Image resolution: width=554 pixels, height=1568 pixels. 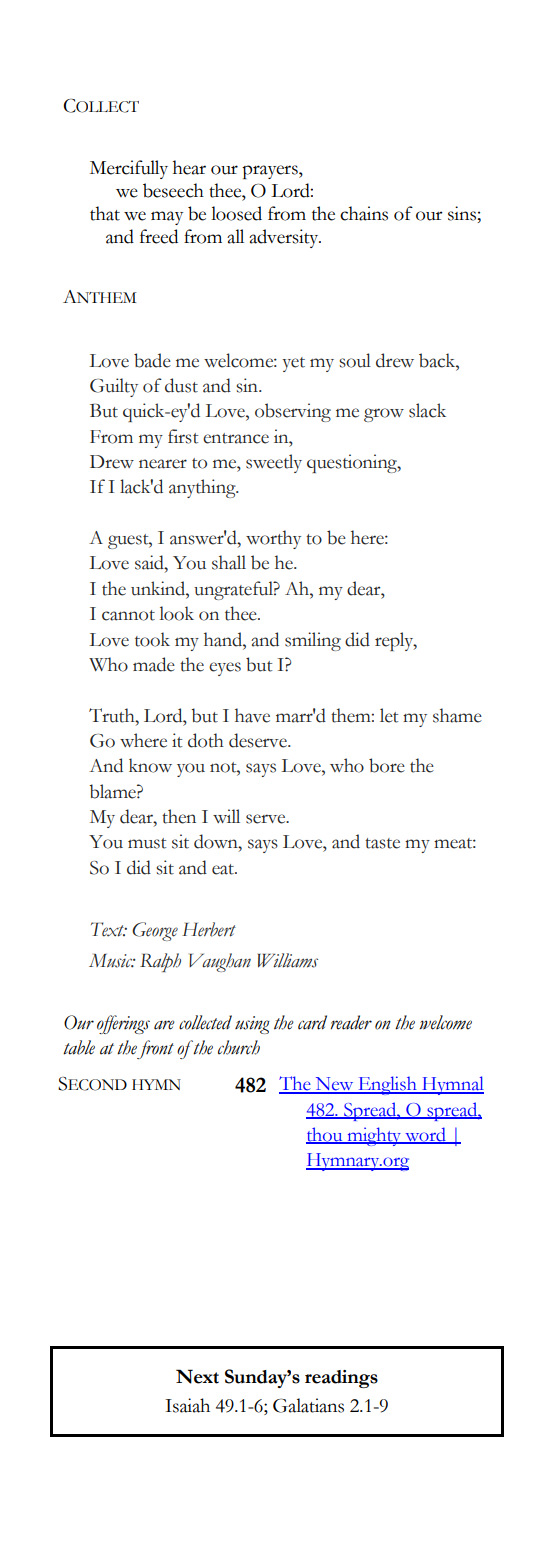 What do you see at coordinates (274, 463) in the screenshot?
I see `sweetly` at bounding box center [274, 463].
